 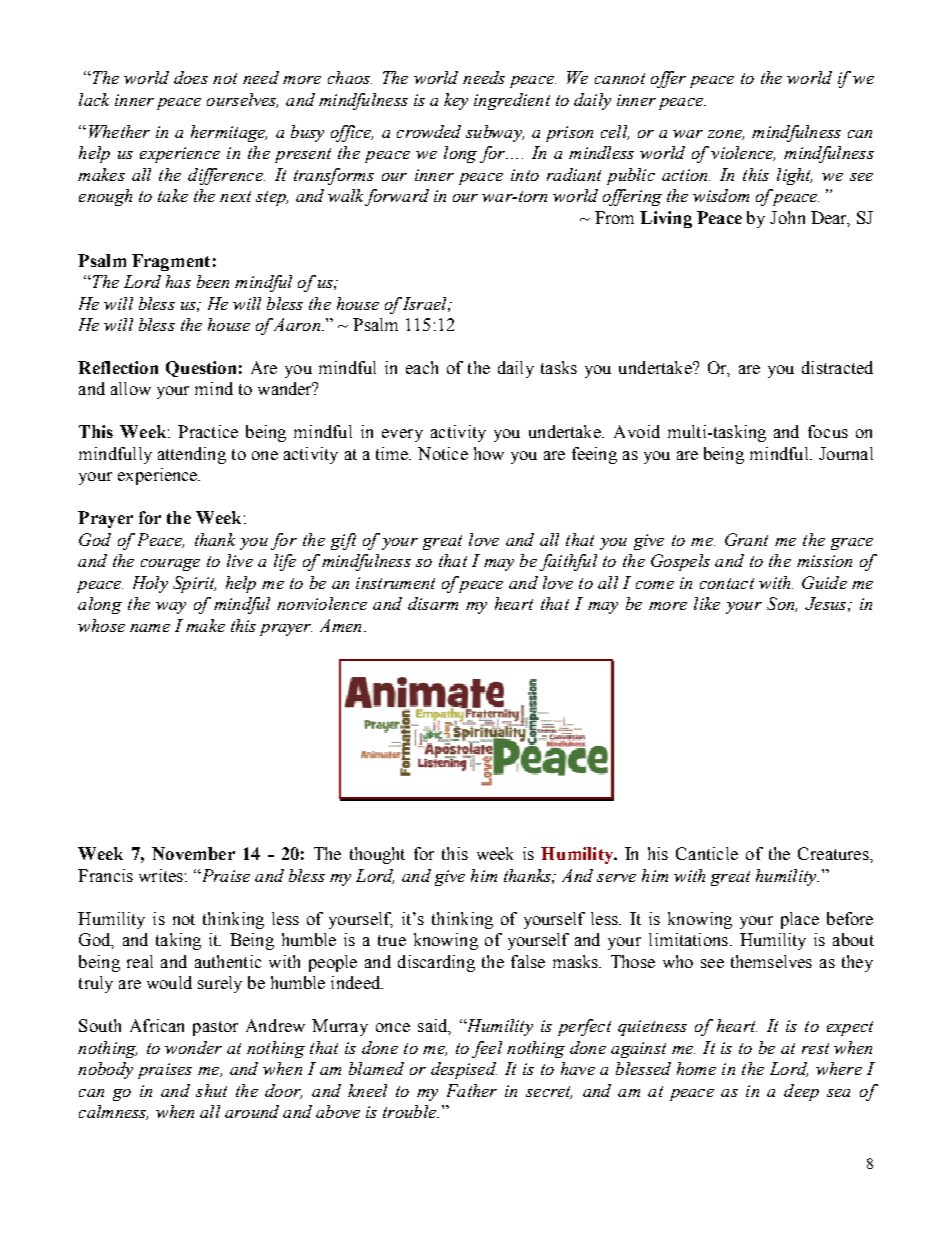 I want to click on Father, so click(x=472, y=1090).
